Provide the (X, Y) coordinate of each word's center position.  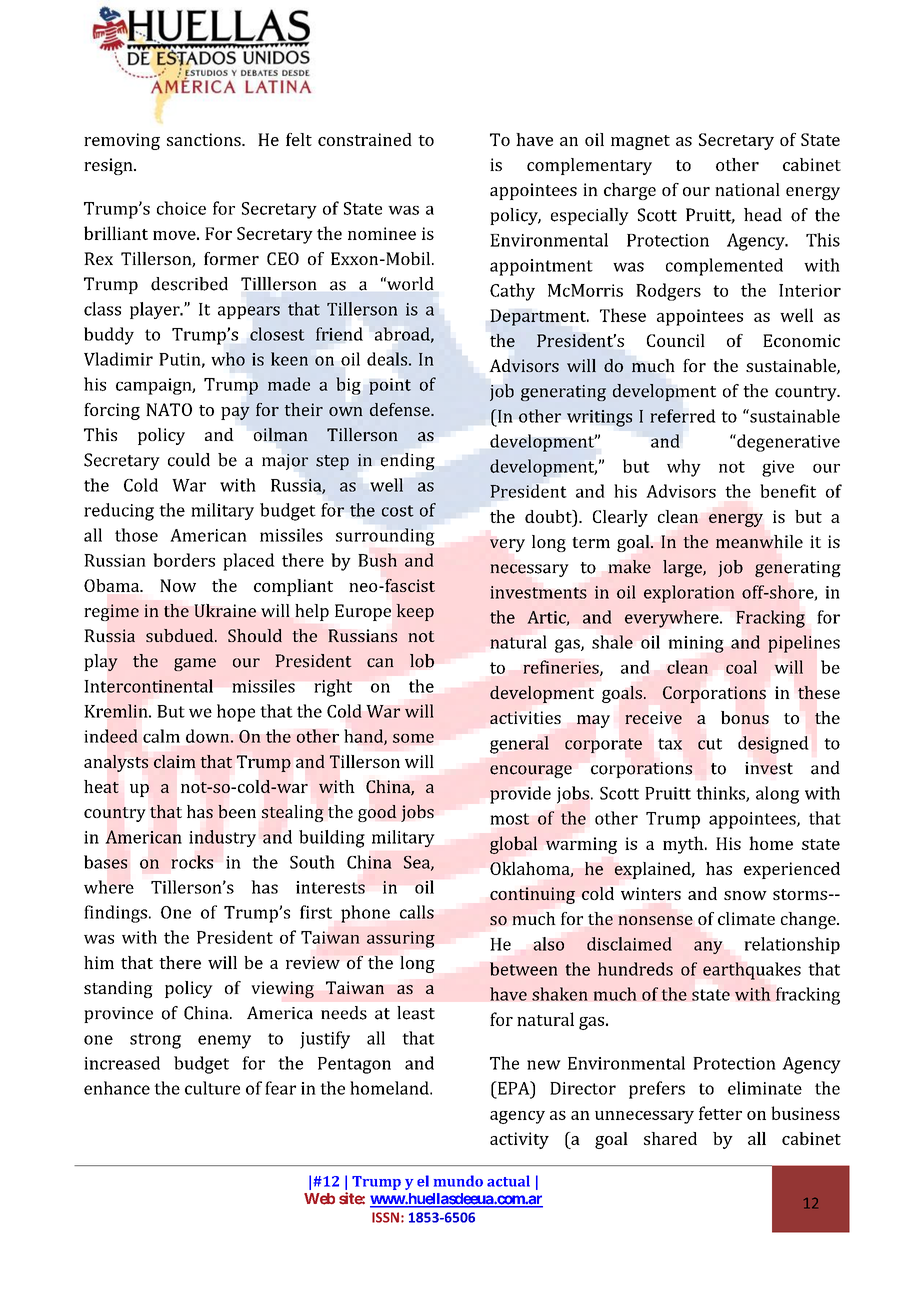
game (195, 664)
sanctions (205, 139)
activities (525, 717)
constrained (365, 139)
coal (741, 667)
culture (212, 1088)
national (747, 189)
